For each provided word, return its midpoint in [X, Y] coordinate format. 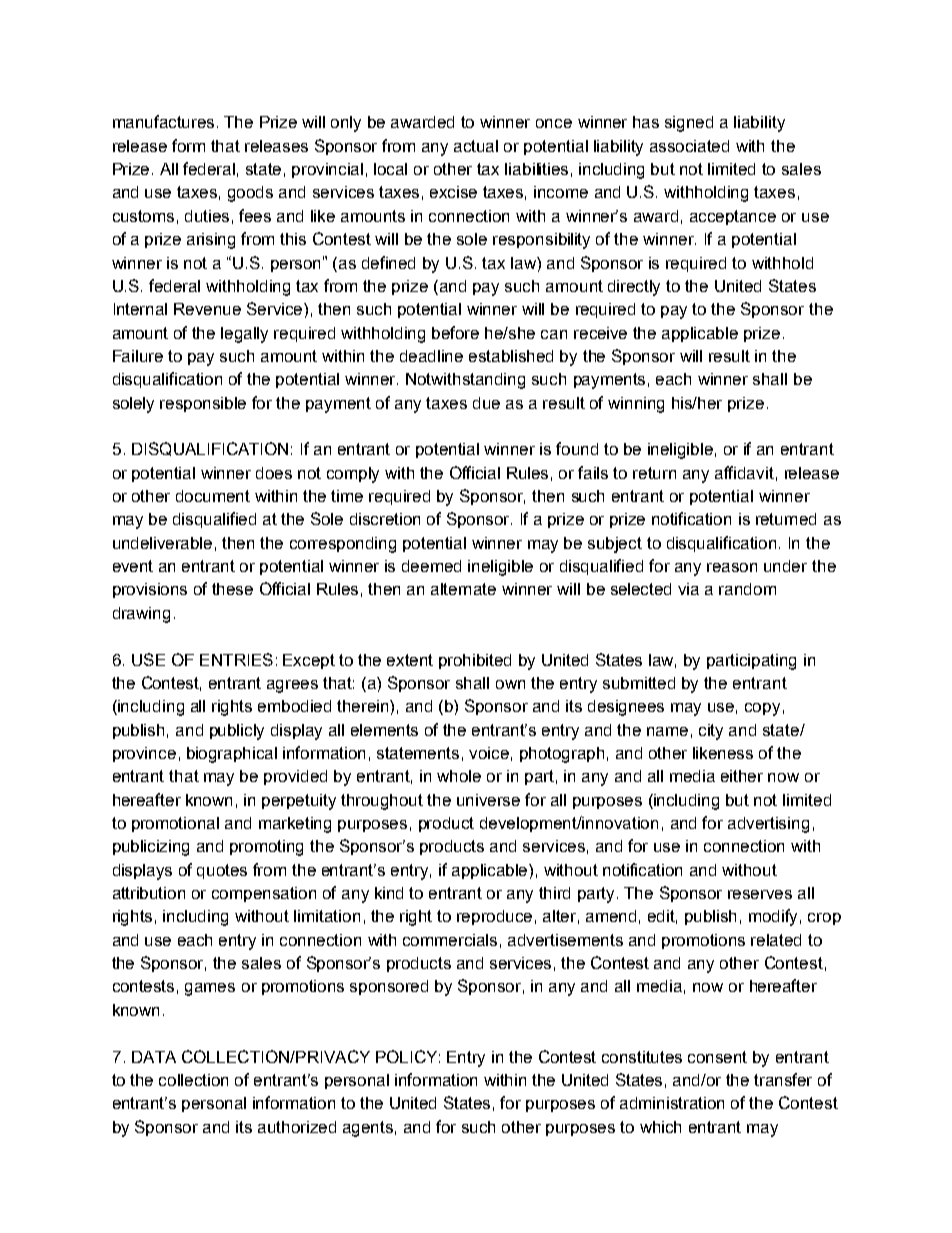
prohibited [475, 661]
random [747, 589]
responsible [203, 404]
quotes [222, 871]
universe [488, 800]
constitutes [642, 1057]
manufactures [163, 121]
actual [476, 146]
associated [689, 146]
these [232, 589]
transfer [783, 1079]
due [486, 403]
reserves [760, 894]
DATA [154, 1057]
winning [636, 405]
